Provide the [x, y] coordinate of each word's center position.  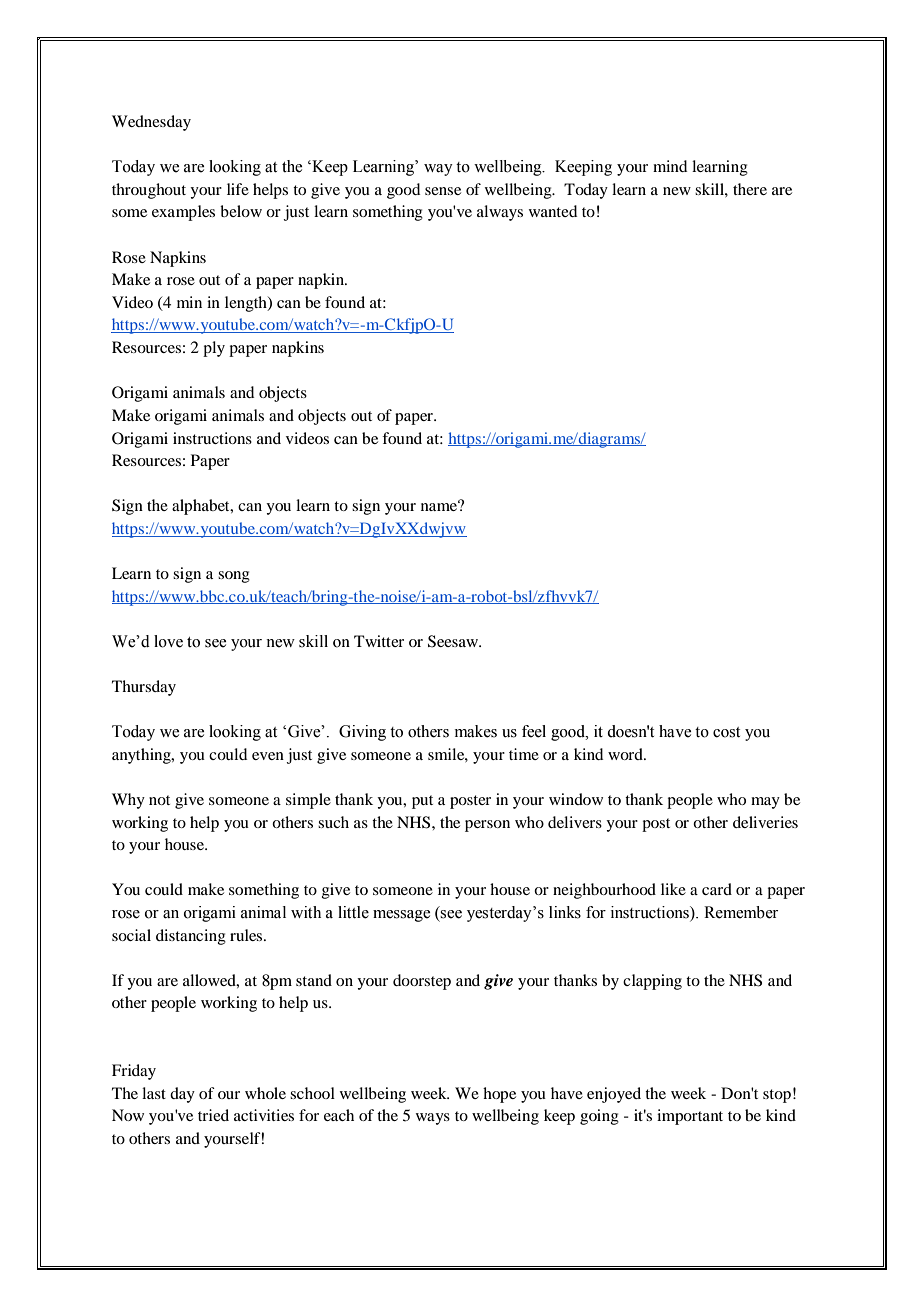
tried [213, 1115]
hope [499, 1095]
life [238, 189]
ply [214, 349]
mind [670, 166]
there [750, 189]
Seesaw [454, 641]
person [487, 826]
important [690, 1117]
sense [443, 191]
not [159, 800]
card [717, 889]
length [247, 304]
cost [726, 732]
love [168, 641]
